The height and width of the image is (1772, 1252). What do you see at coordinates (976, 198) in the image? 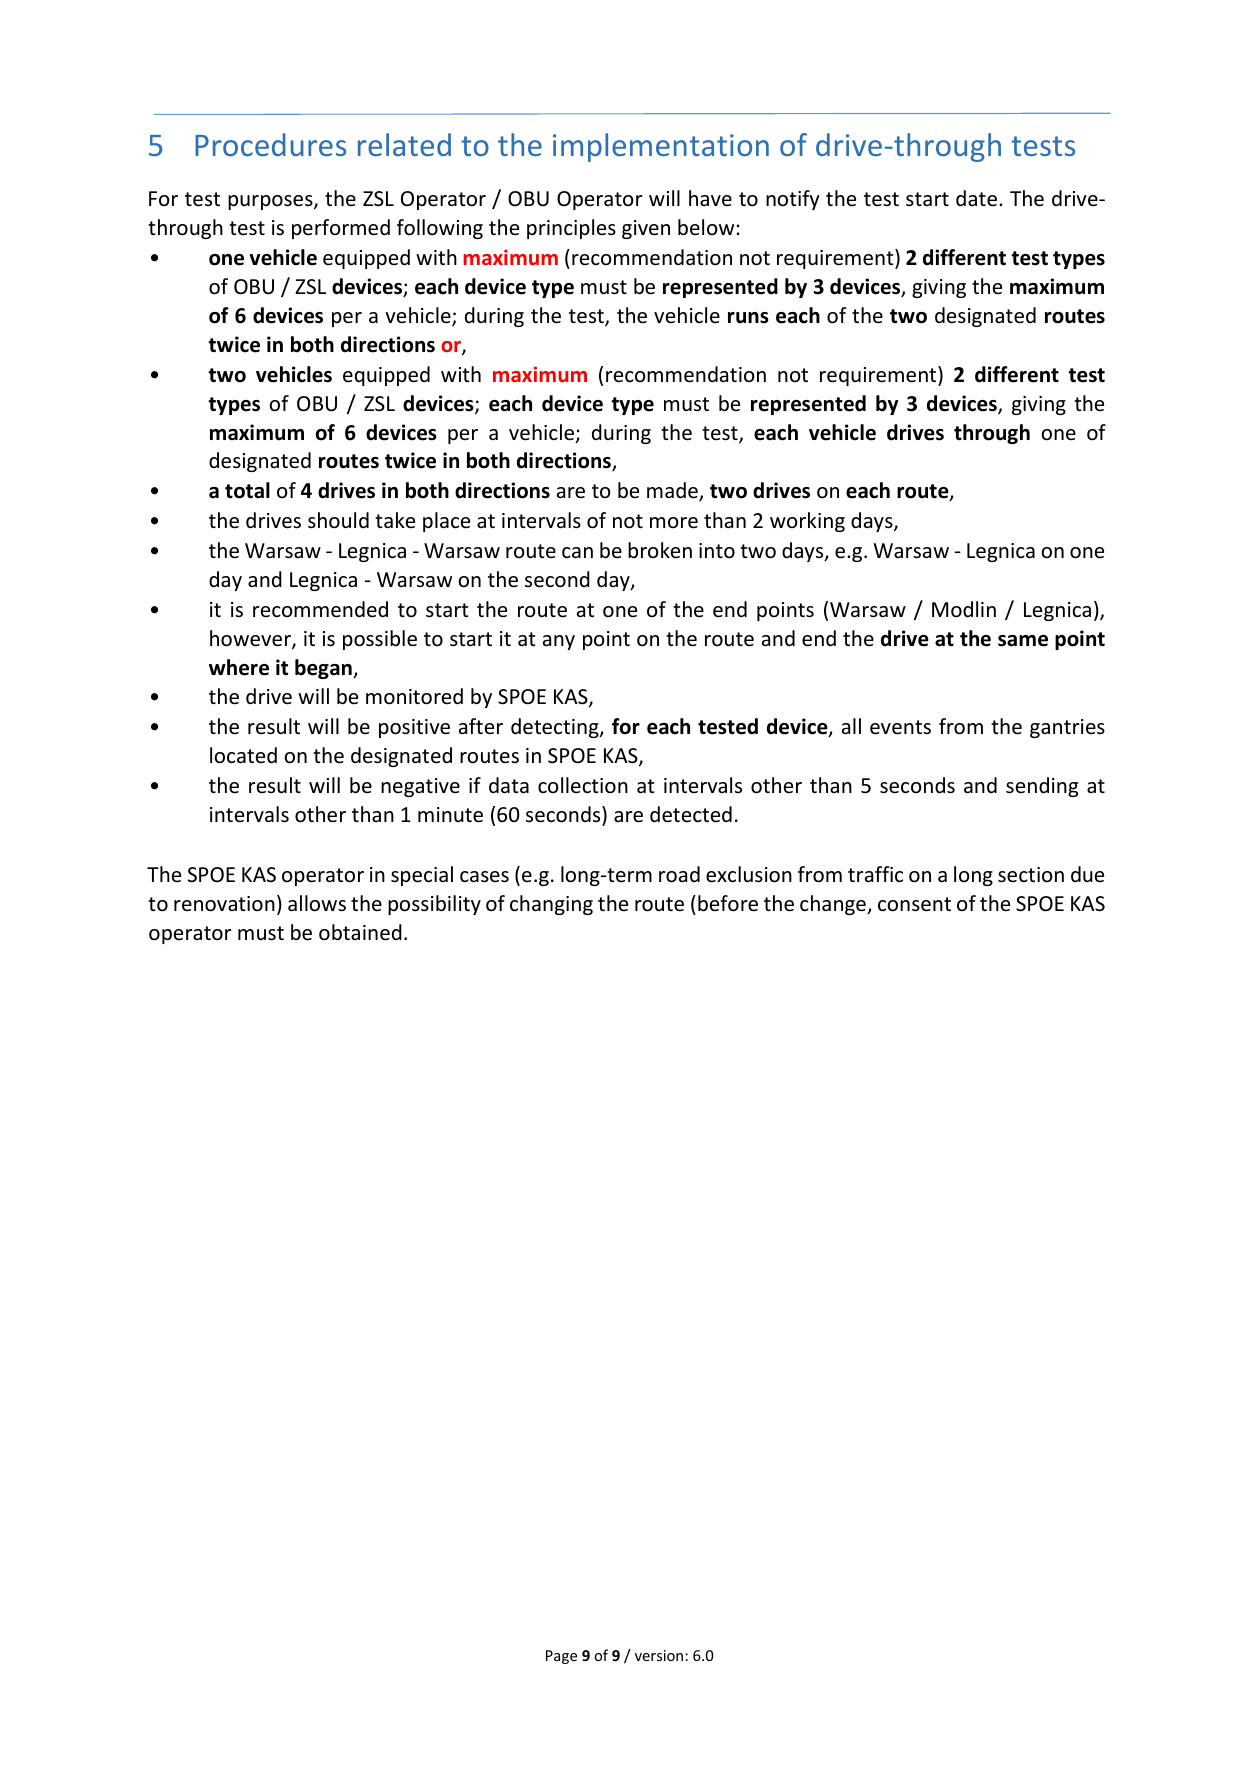
I see `date` at bounding box center [976, 198].
